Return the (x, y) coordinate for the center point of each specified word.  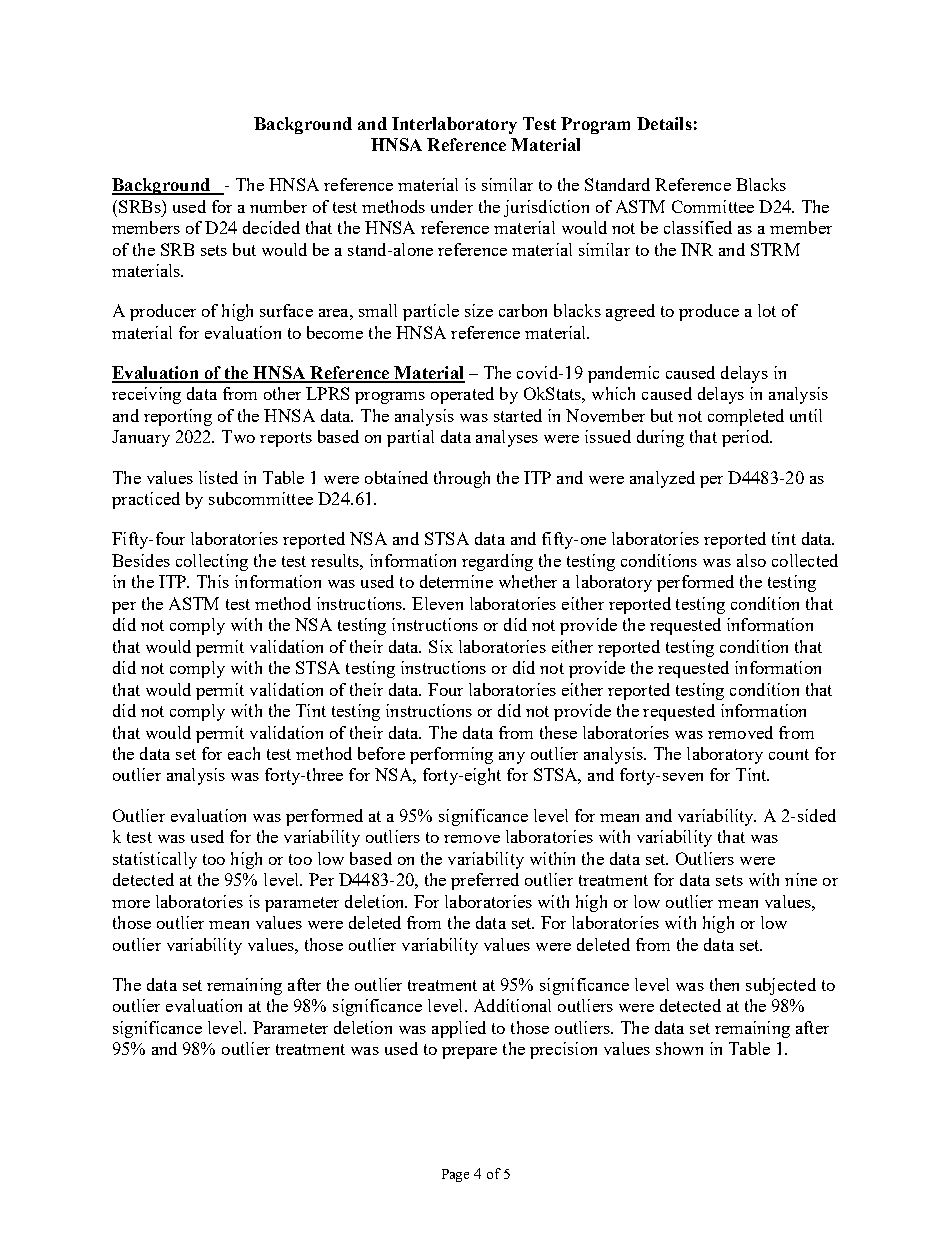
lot (767, 310)
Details (664, 123)
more (131, 904)
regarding (497, 562)
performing (451, 755)
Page (455, 1175)
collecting (212, 562)
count (789, 754)
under (452, 206)
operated (462, 395)
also (751, 560)
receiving (146, 395)
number (278, 206)
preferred (485, 881)
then (724, 984)
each (244, 753)
